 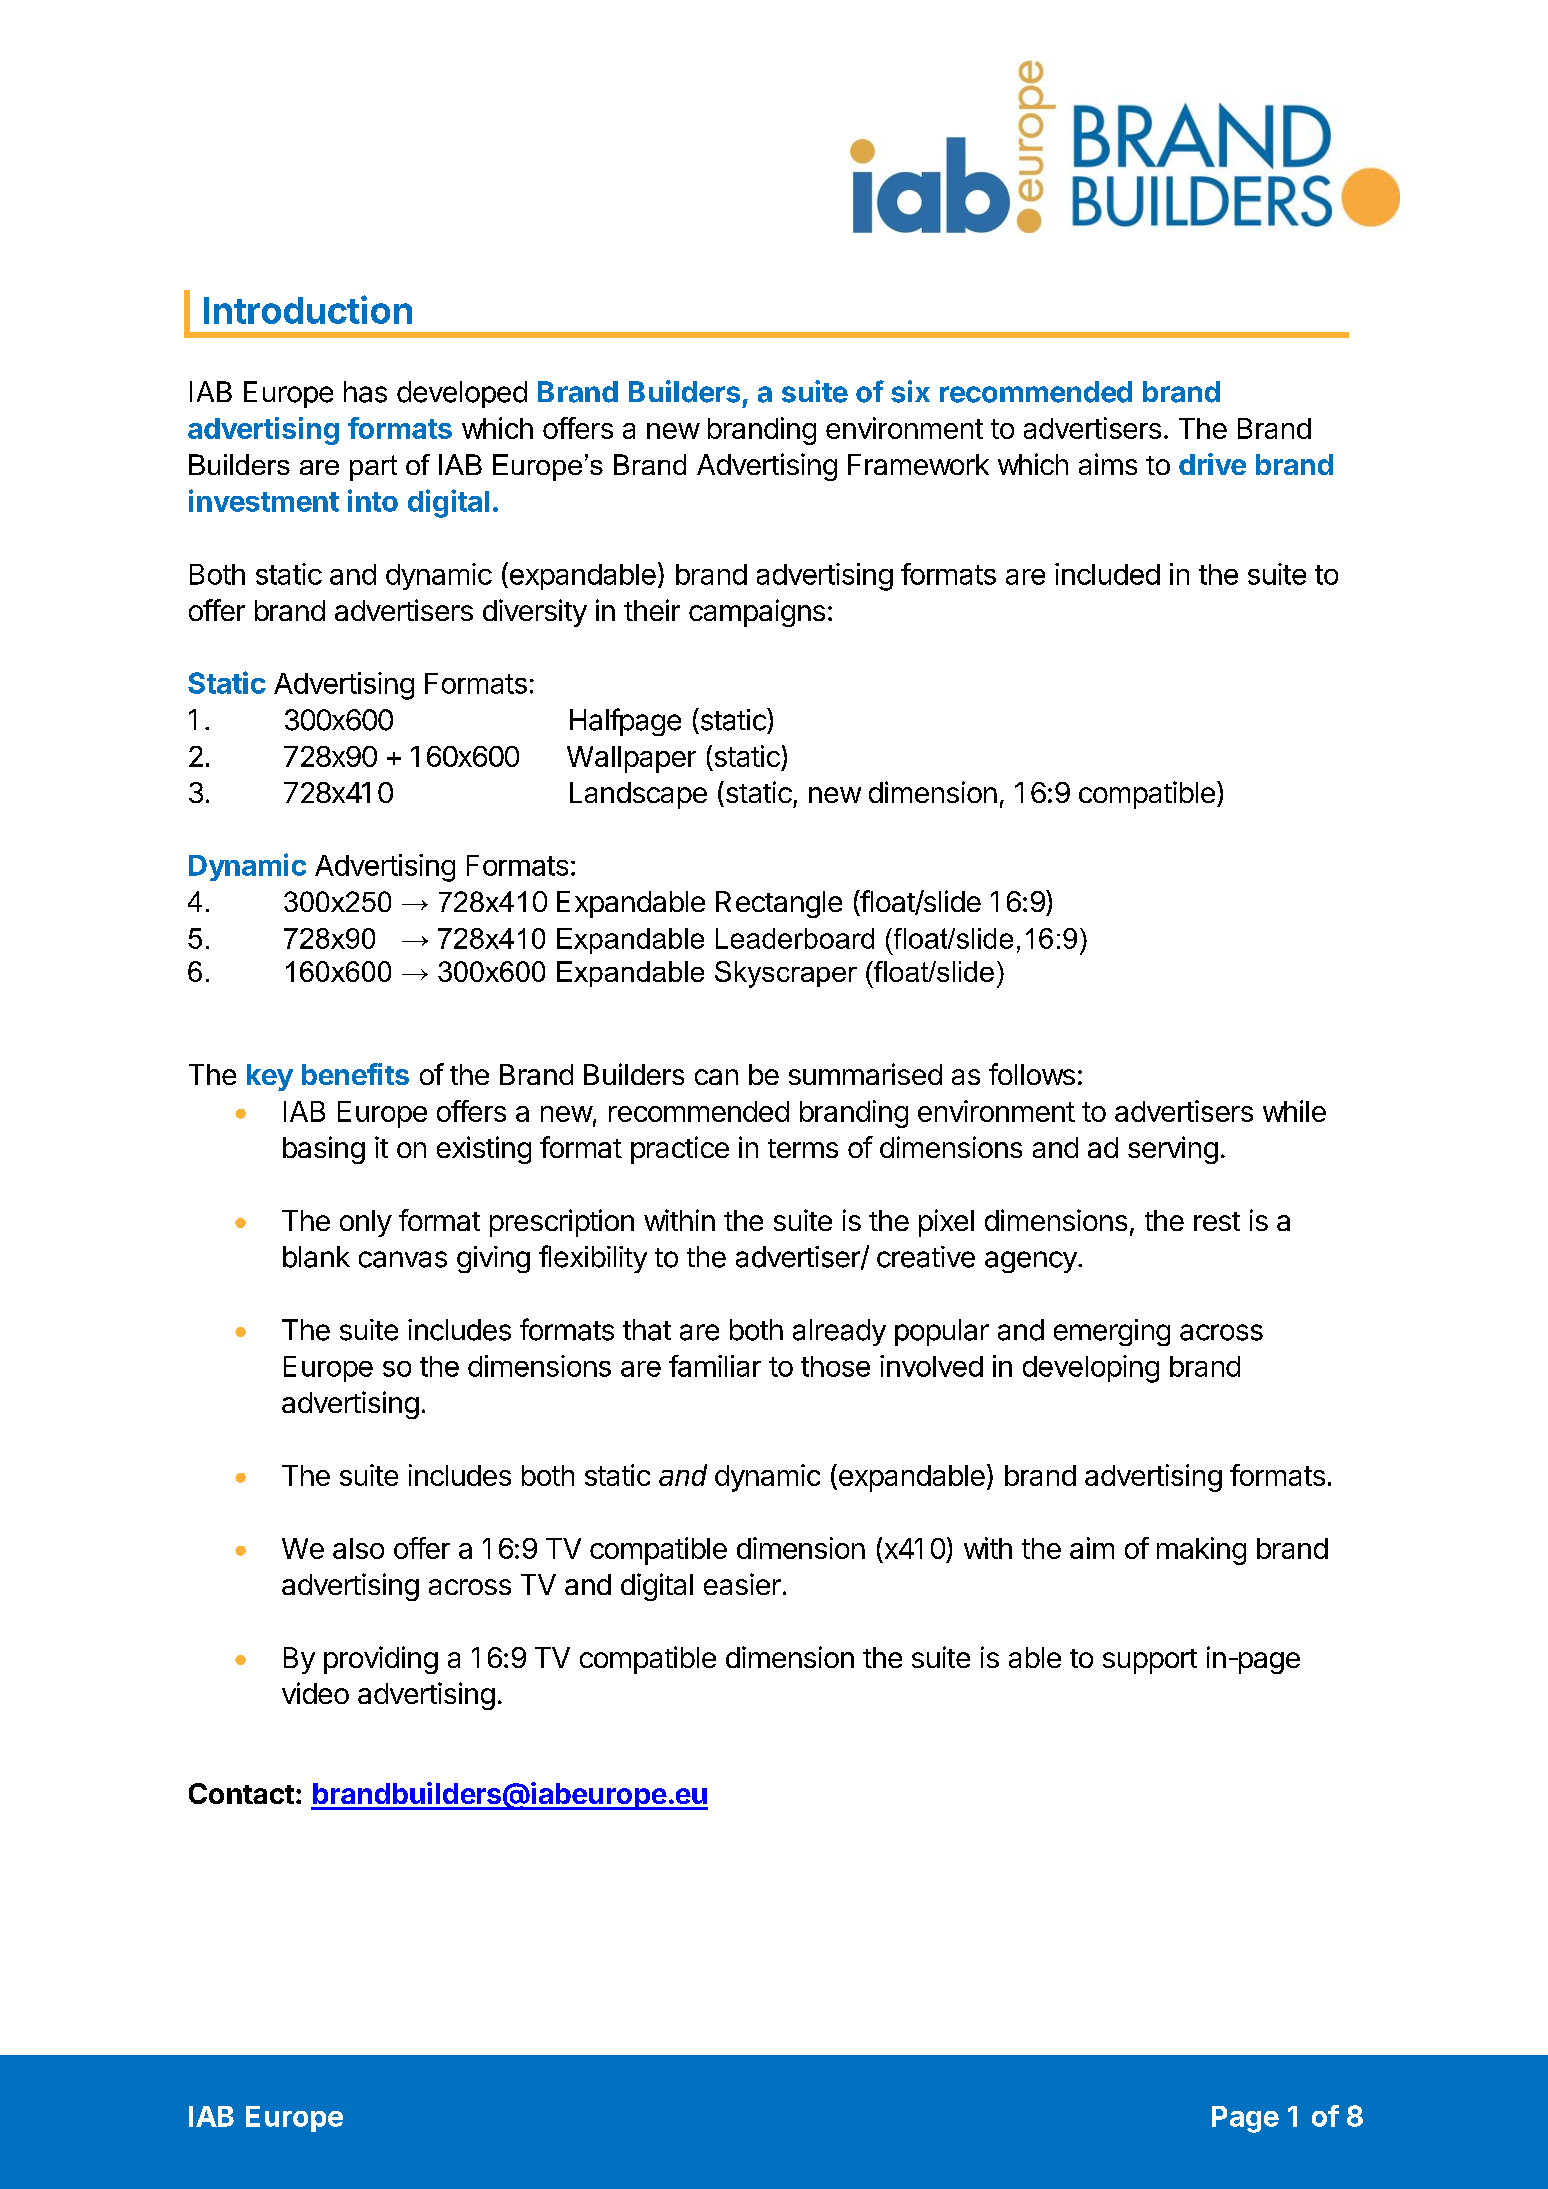 I want to click on video, so click(x=315, y=1693).
